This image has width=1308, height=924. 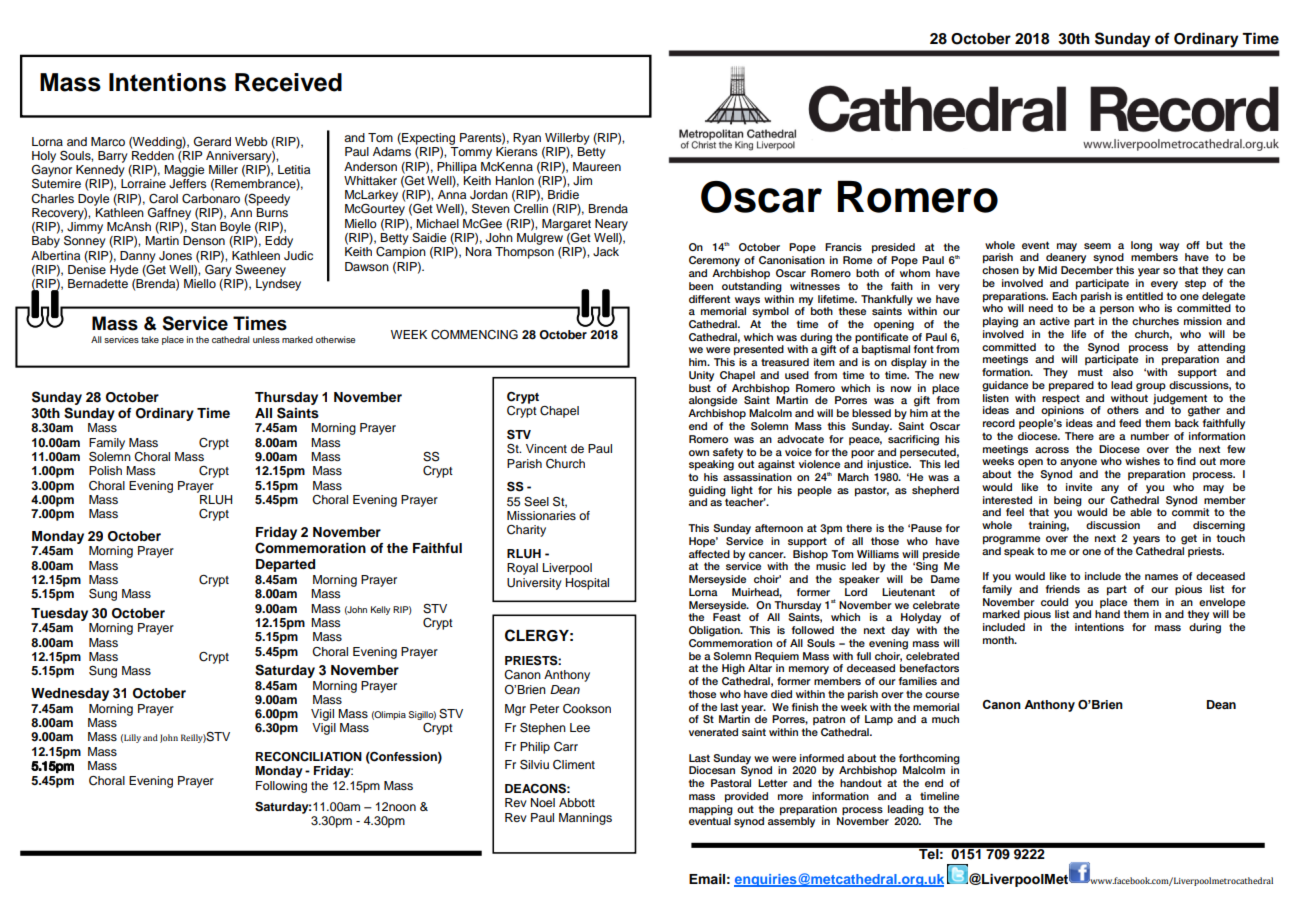 I want to click on presented, so click(x=759, y=350).
